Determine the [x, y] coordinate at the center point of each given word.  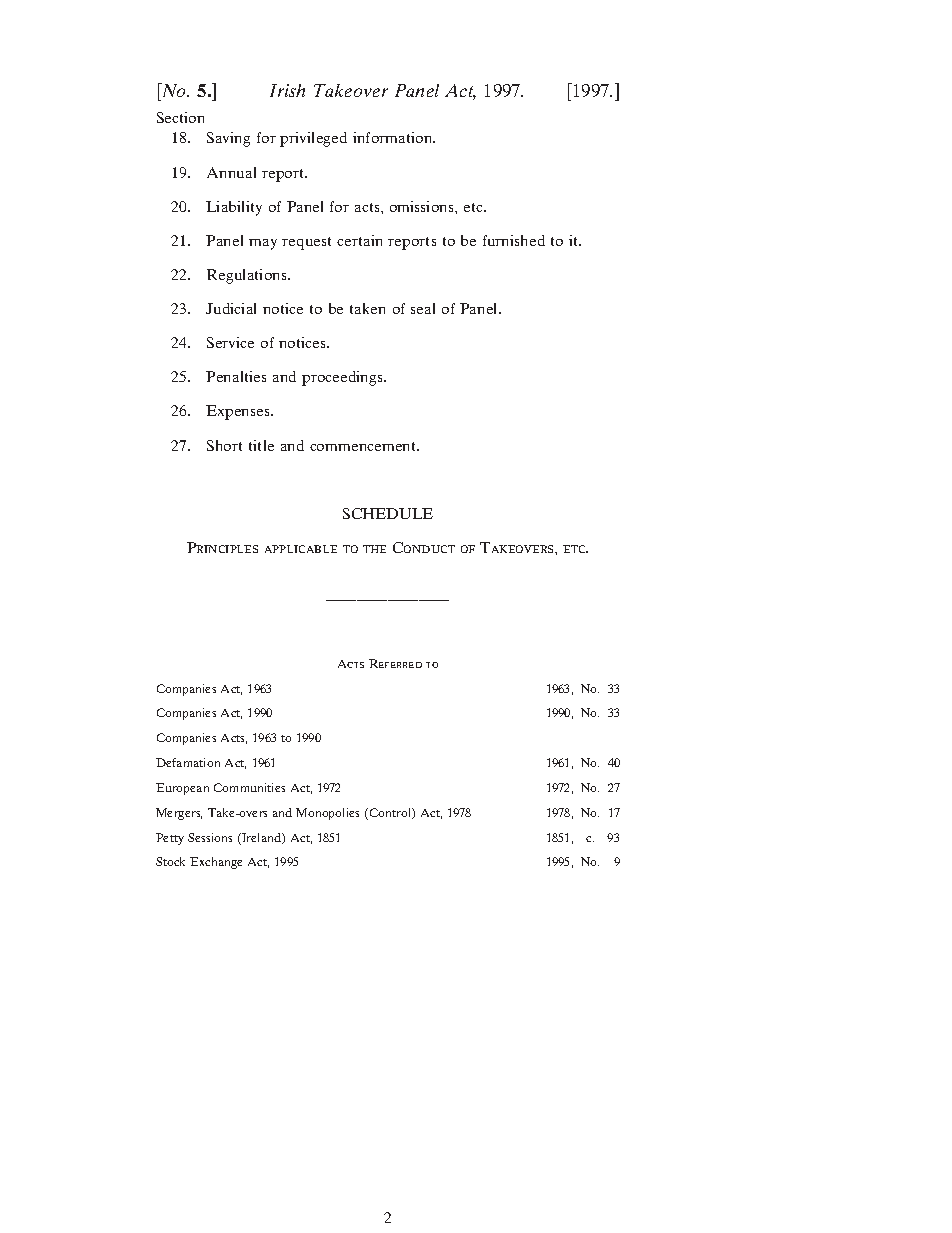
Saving [228, 139]
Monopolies [327, 814]
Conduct [424, 547]
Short [224, 445]
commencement [364, 446]
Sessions [210, 837]
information [394, 137]
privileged [313, 139]
